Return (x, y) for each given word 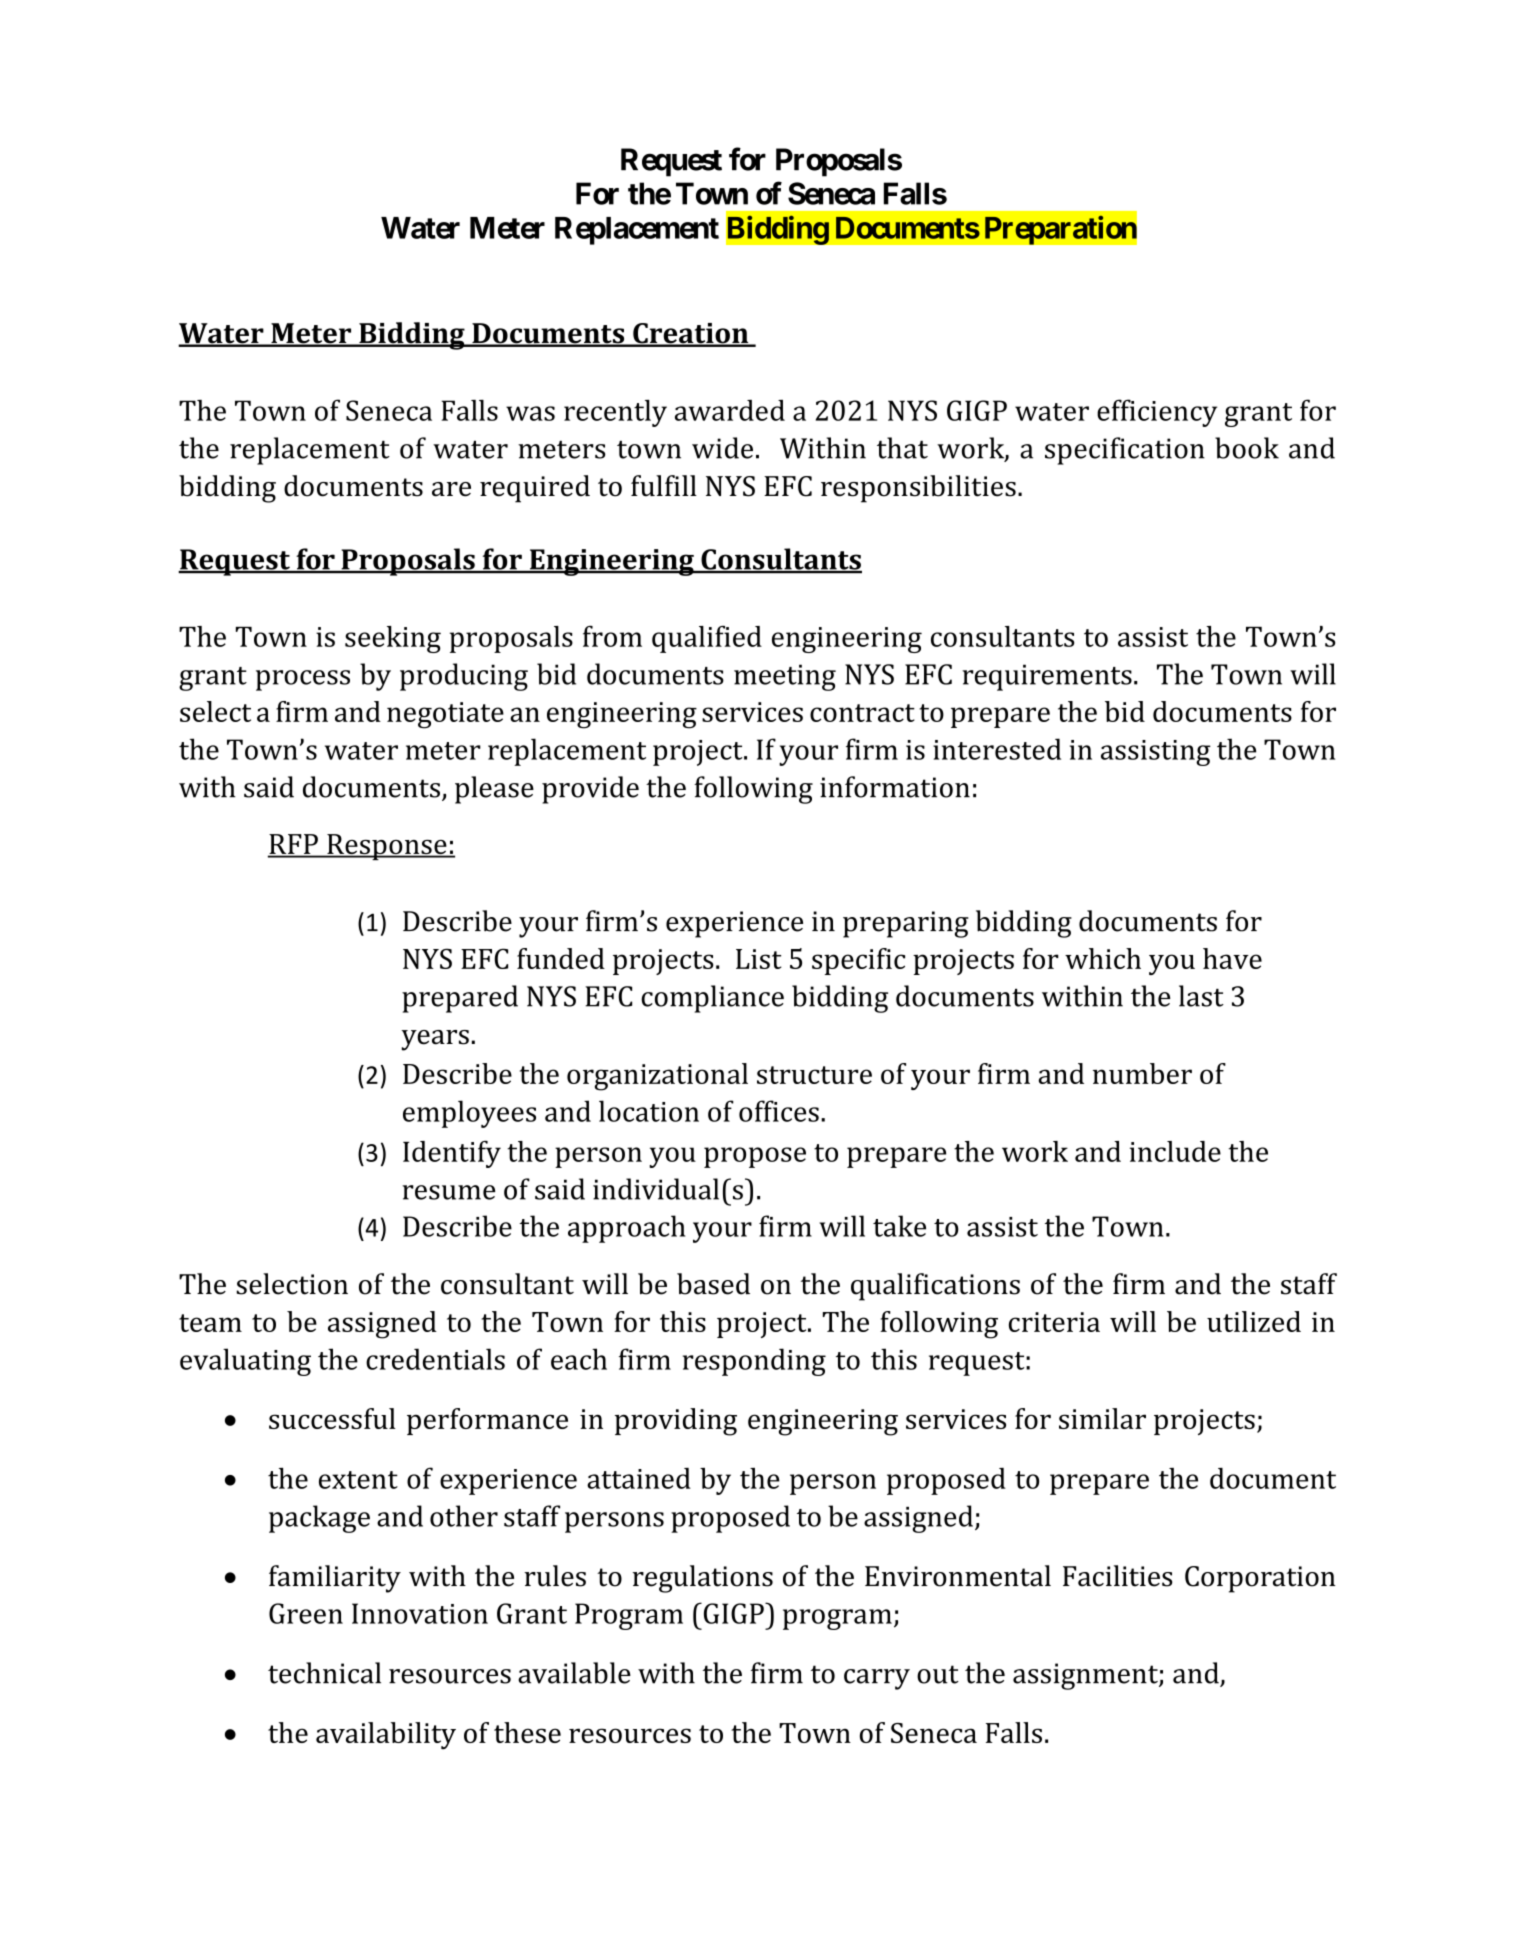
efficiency (1157, 413)
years (435, 1040)
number (1142, 1073)
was (530, 413)
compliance (712, 999)
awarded (730, 410)
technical (324, 1673)
